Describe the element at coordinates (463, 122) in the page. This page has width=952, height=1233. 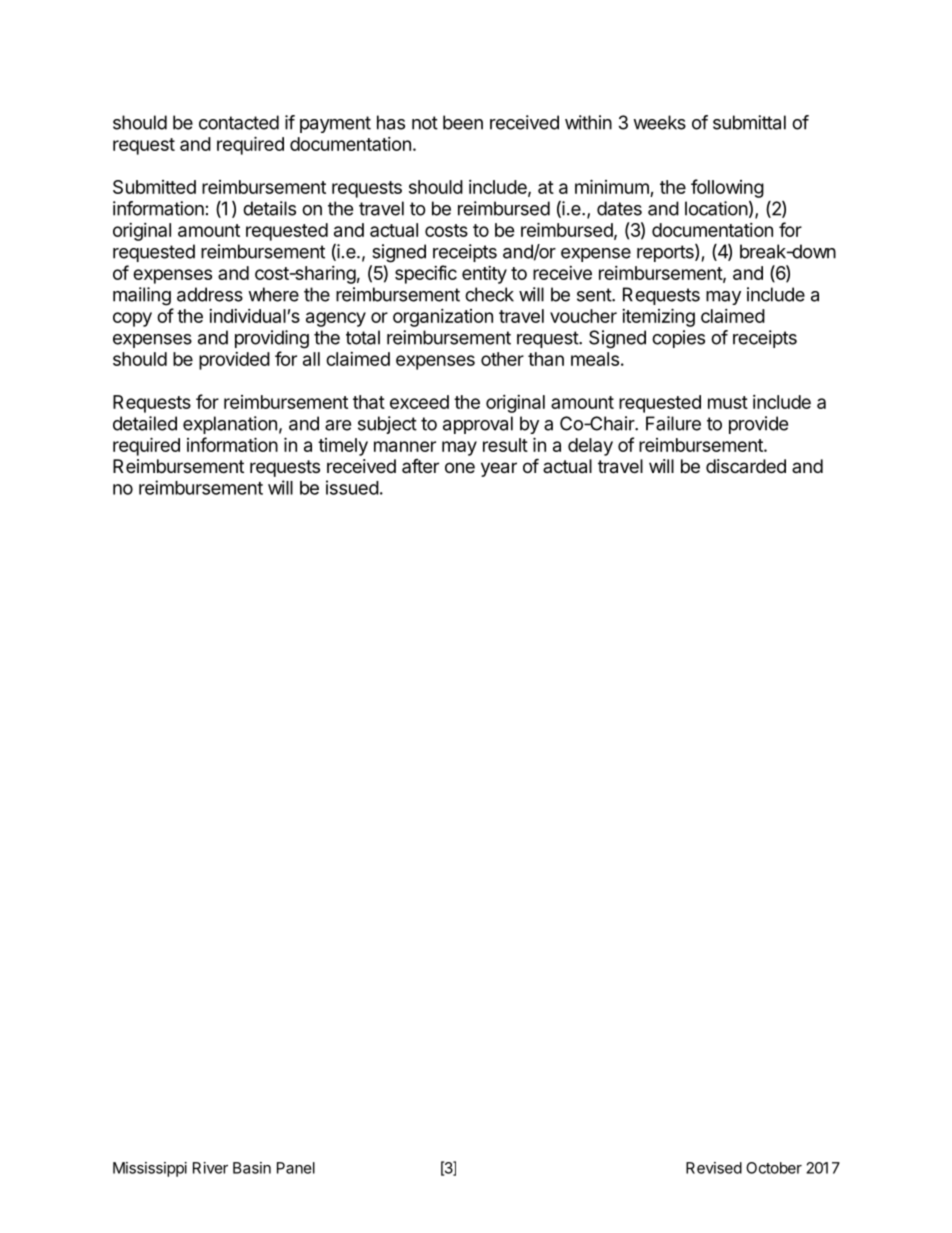
I see `been` at that location.
